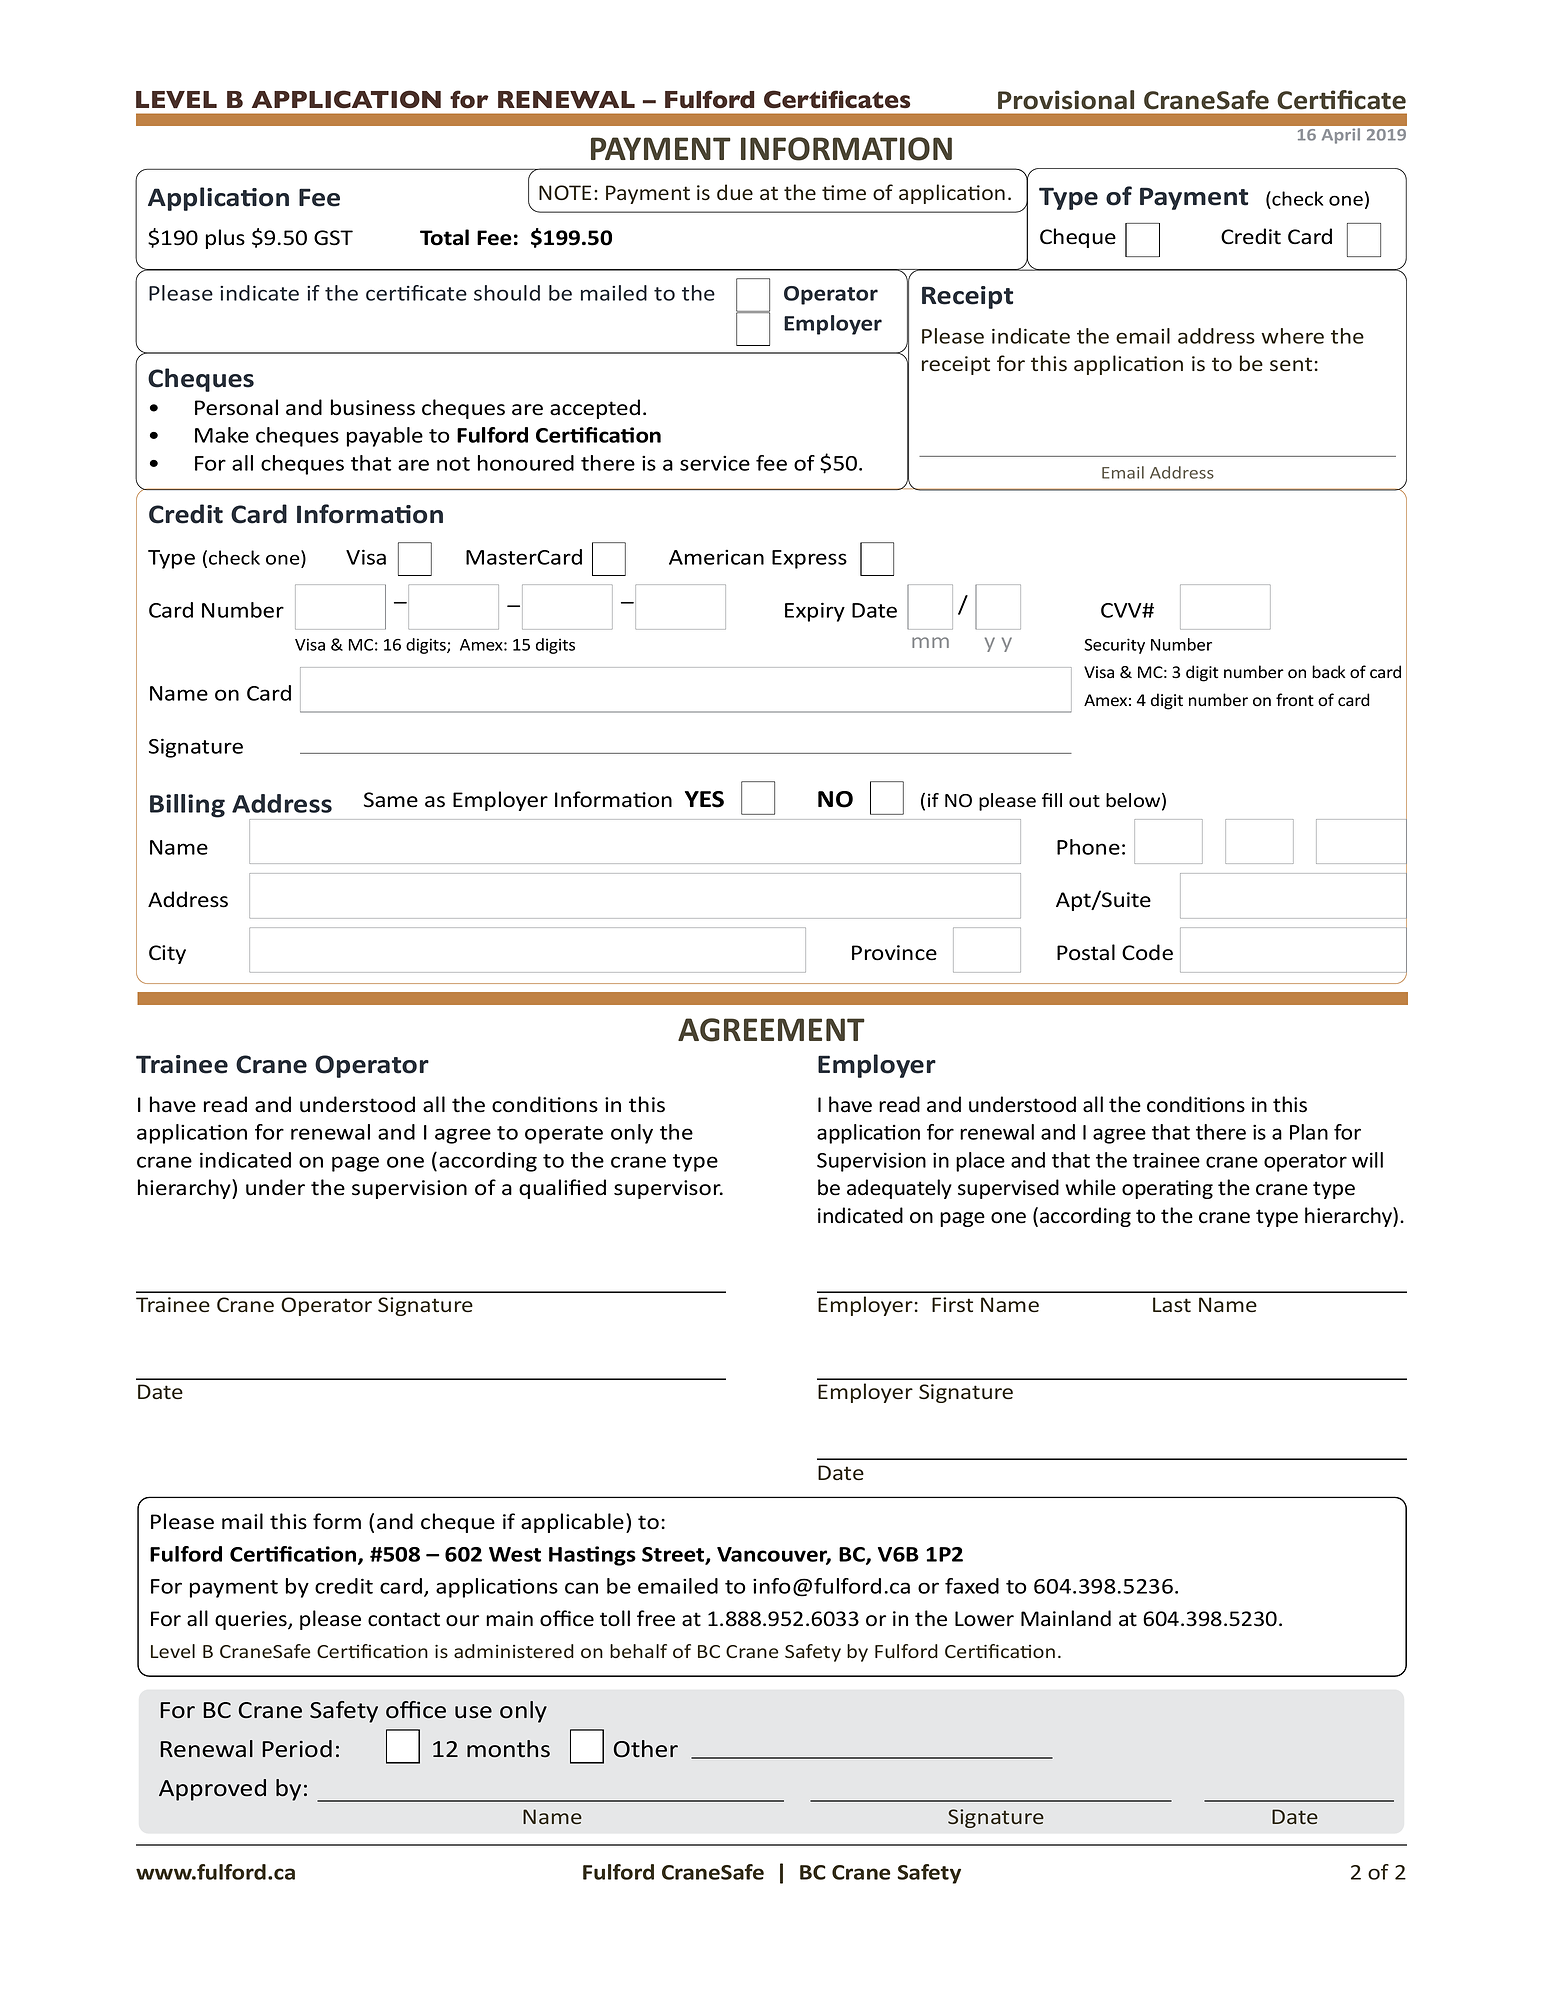  I want to click on Same, so click(391, 800).
